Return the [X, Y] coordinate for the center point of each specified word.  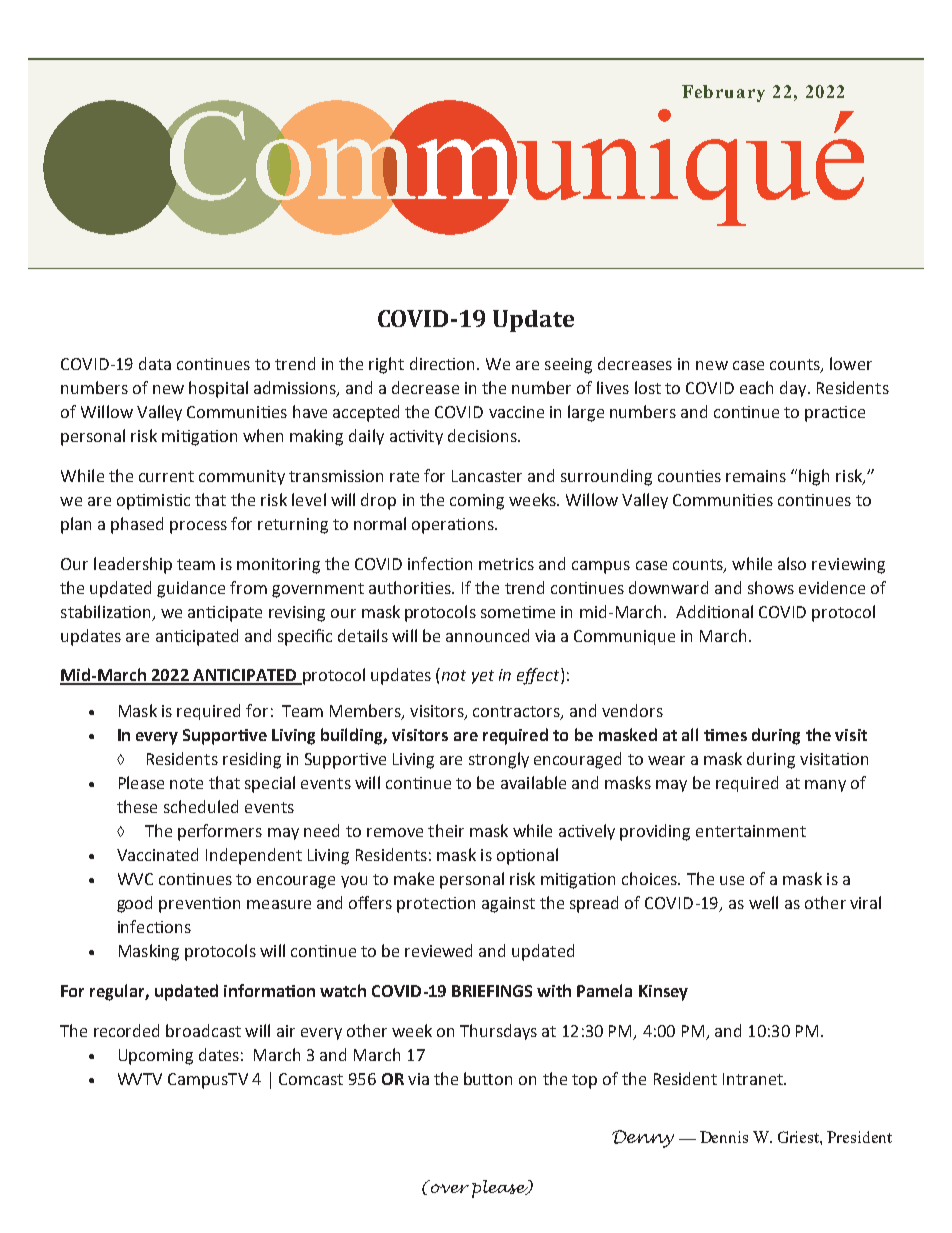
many [825, 786]
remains [756, 476]
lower [851, 363]
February [723, 93]
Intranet [754, 1079]
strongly [499, 760]
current [166, 476]
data [155, 363]
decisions [483, 435]
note [186, 783]
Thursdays [498, 1032]
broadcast [203, 1030]
